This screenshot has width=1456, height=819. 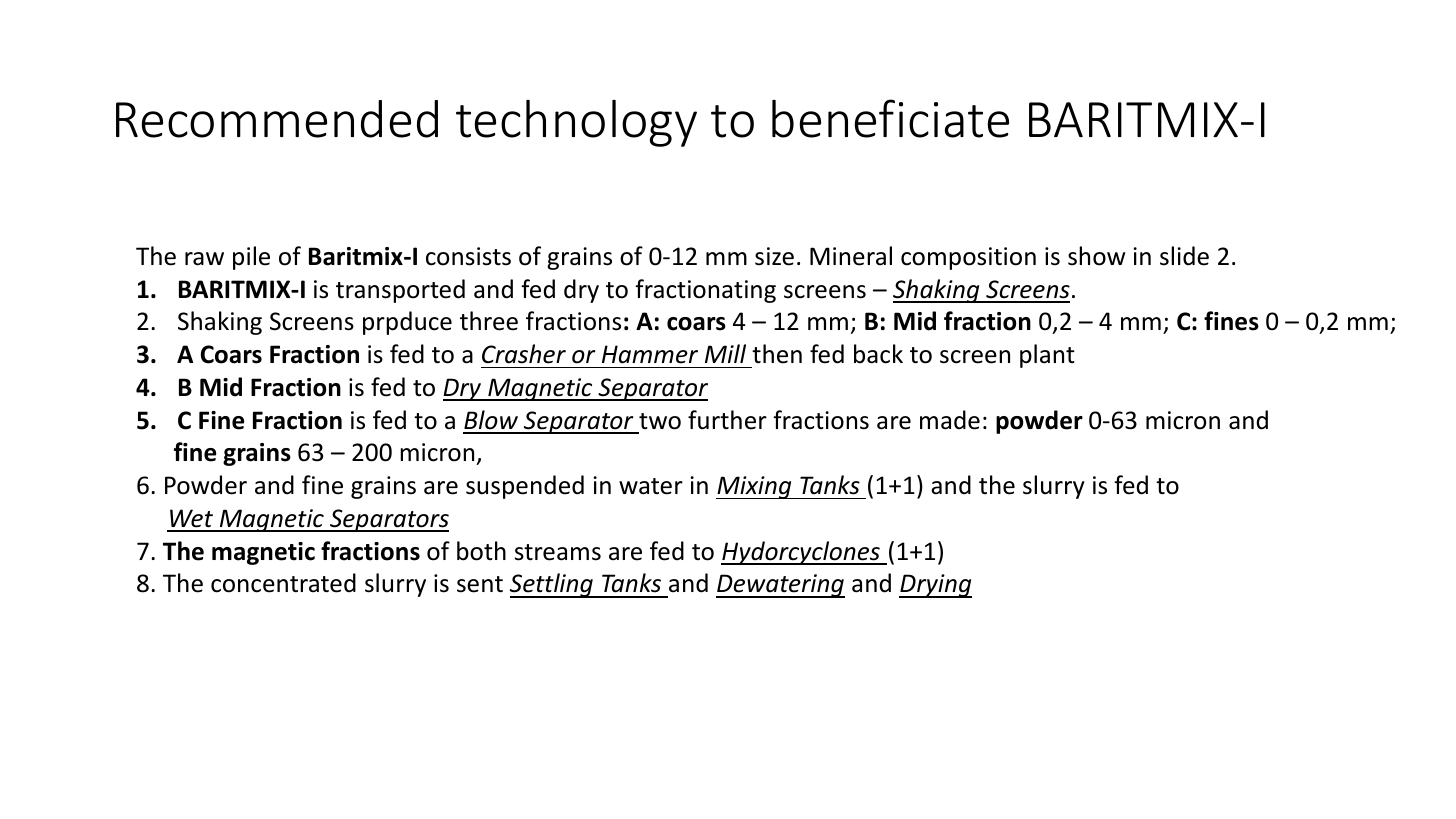 I want to click on Mill, so click(x=725, y=353).
